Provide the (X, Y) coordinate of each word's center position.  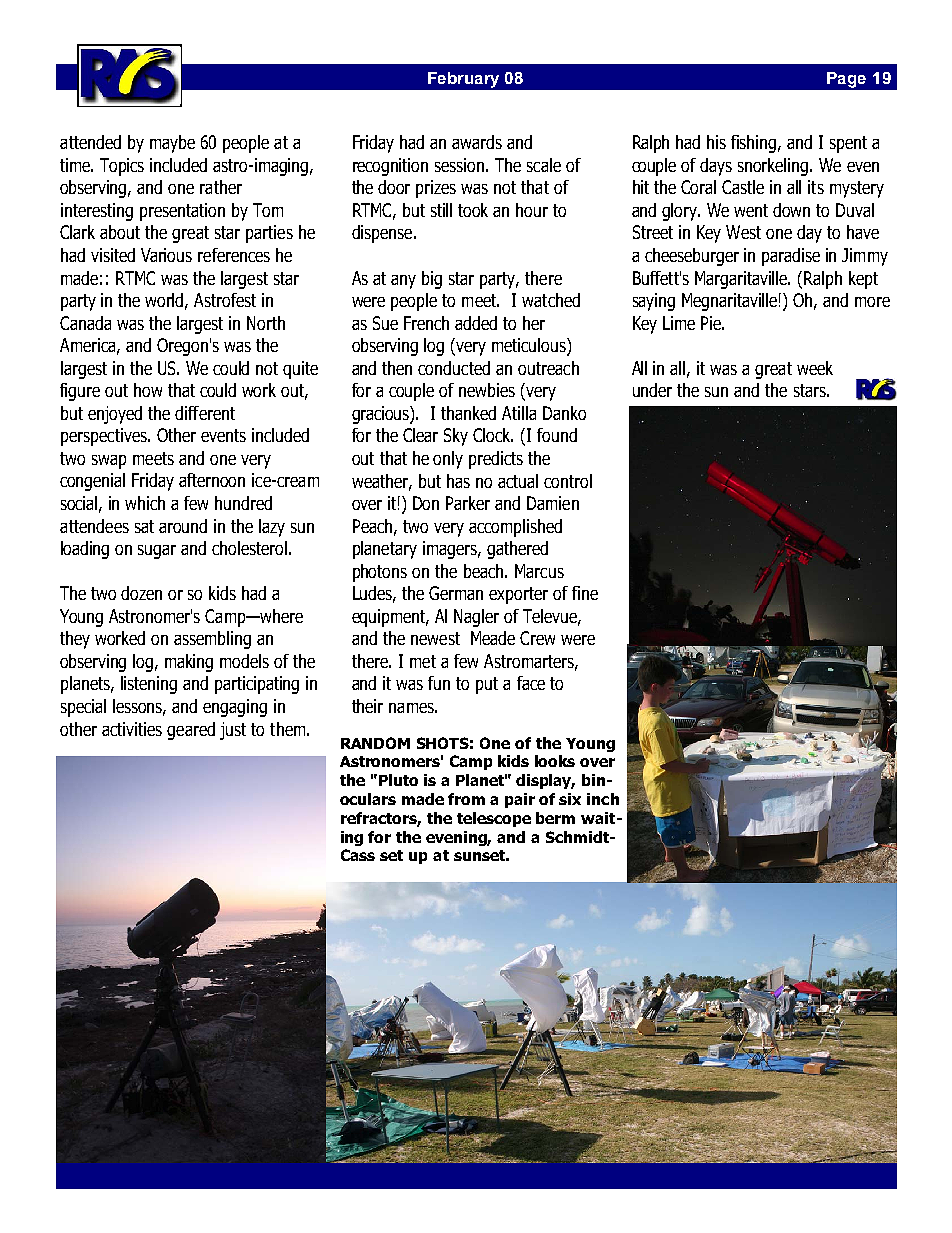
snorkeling (774, 167)
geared (191, 731)
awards (477, 142)
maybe (172, 144)
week (815, 368)
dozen (141, 593)
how (148, 390)
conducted (454, 368)
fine (585, 593)
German (456, 593)
